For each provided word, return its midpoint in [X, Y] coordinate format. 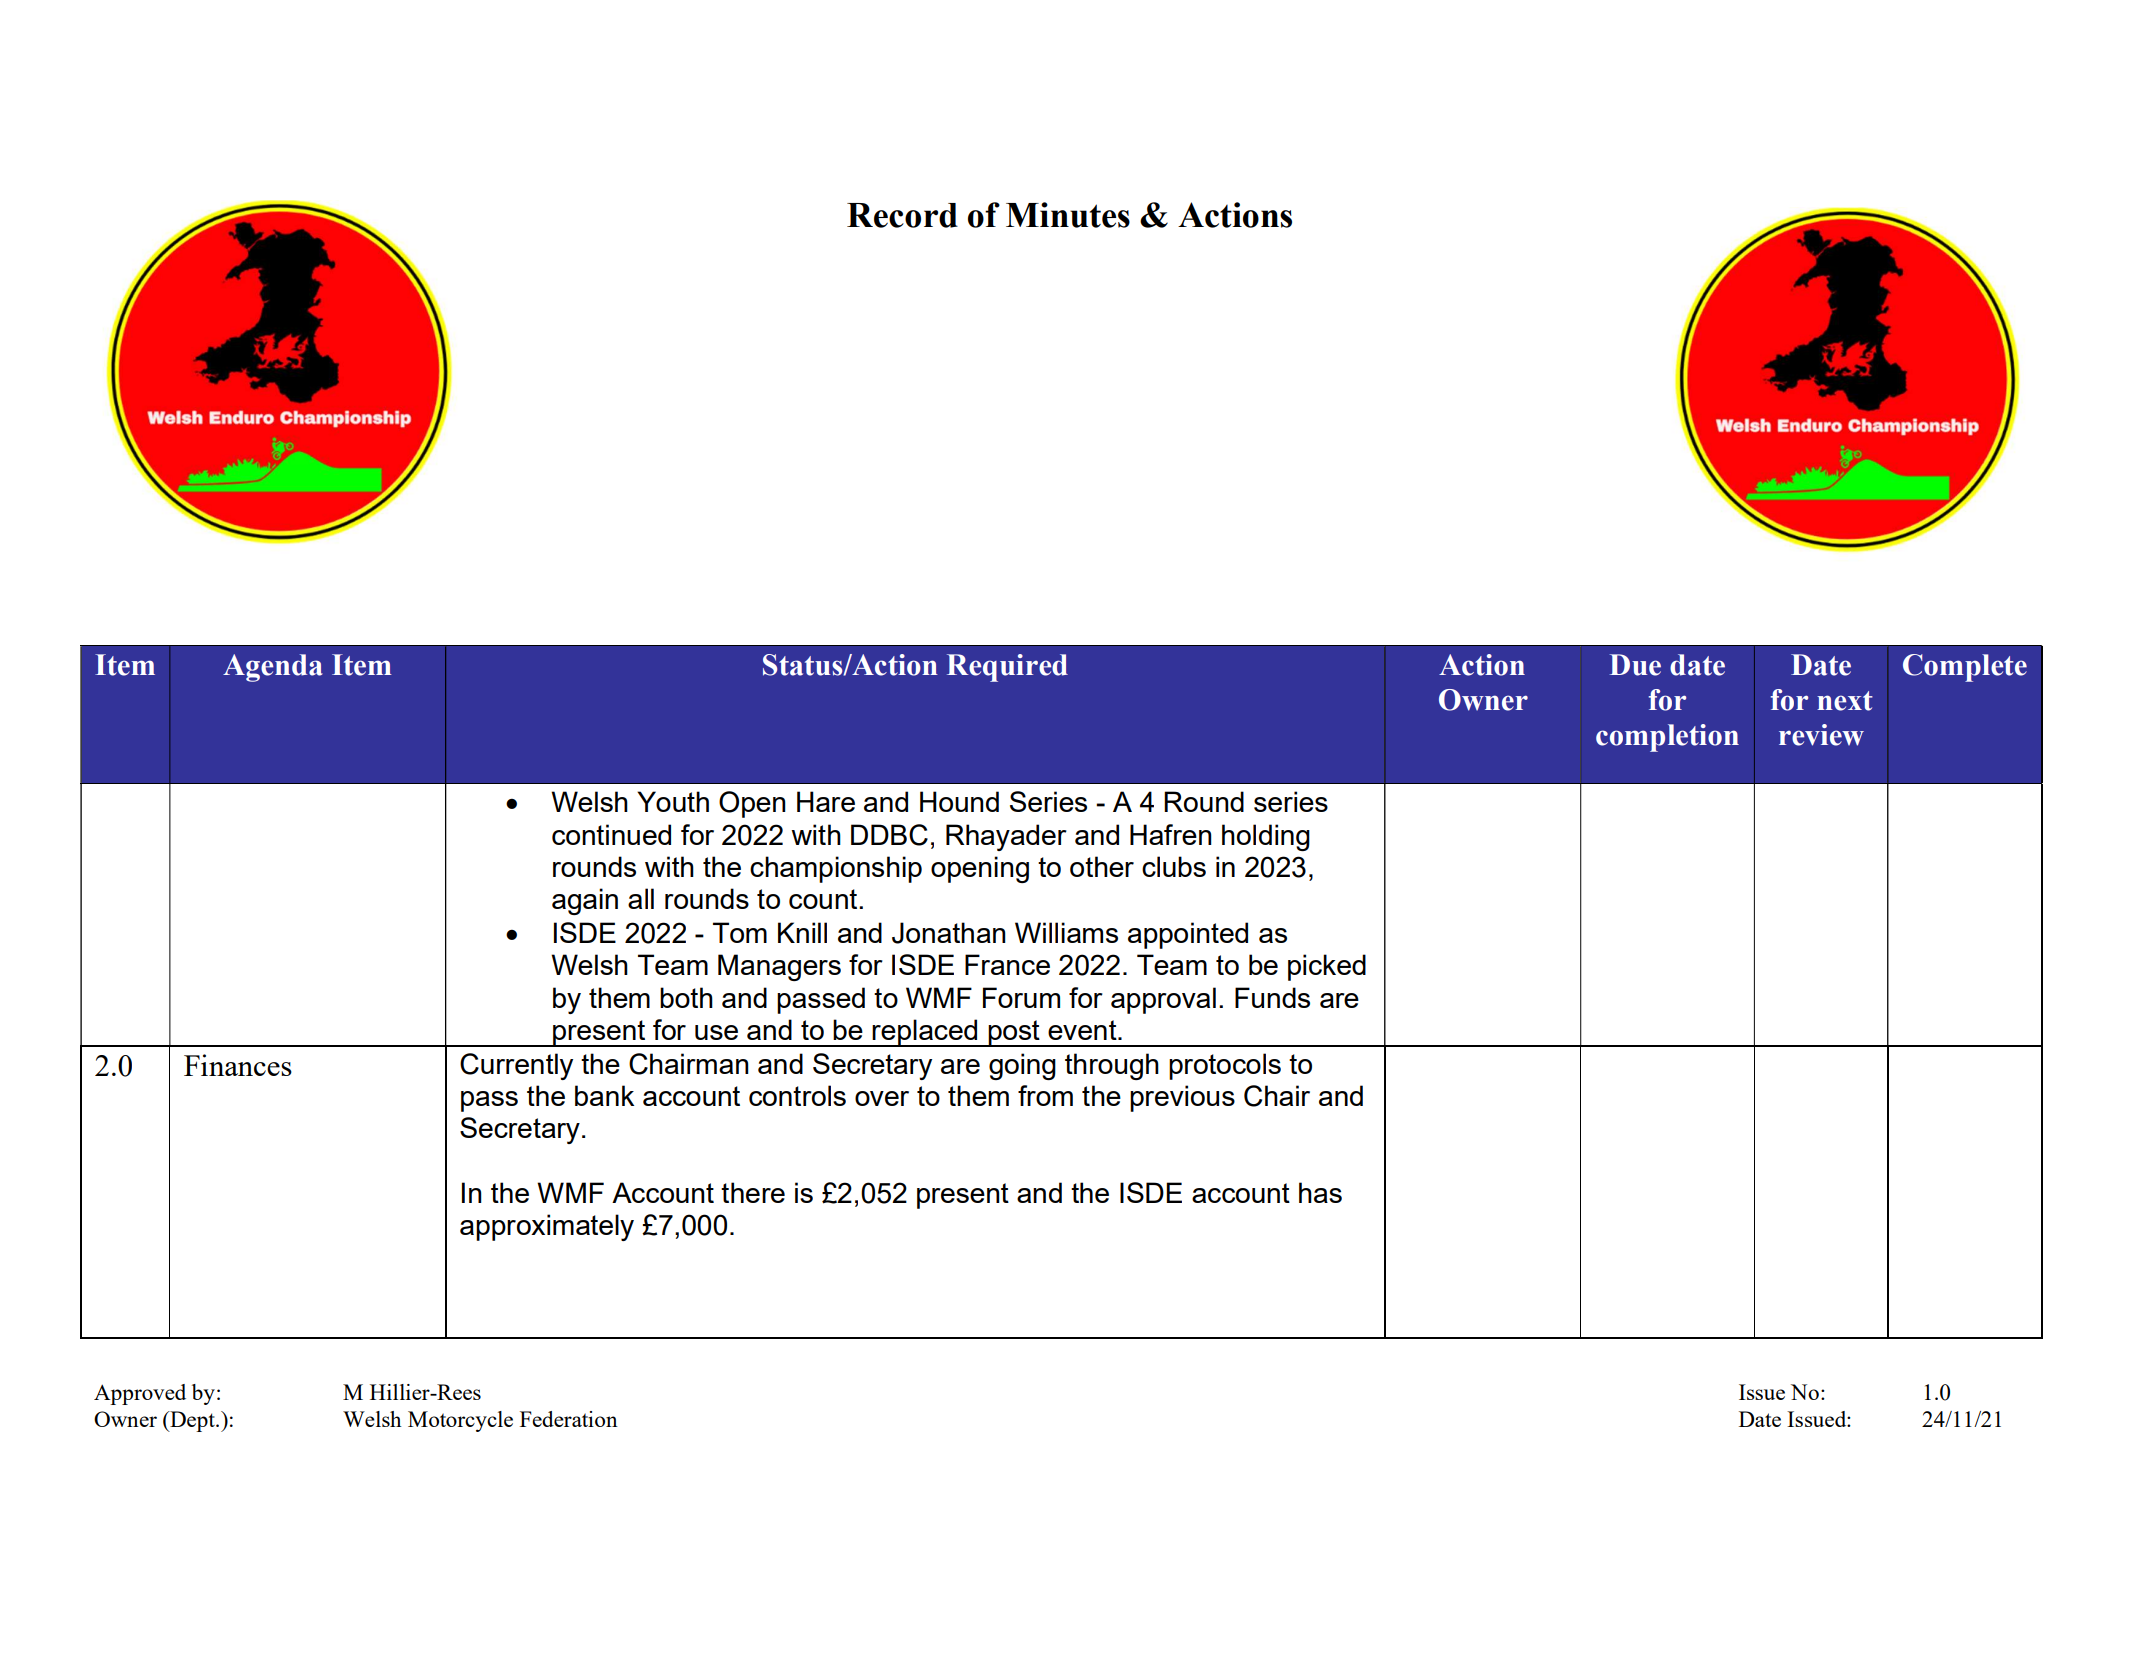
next [1845, 701]
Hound [959, 801]
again [585, 901]
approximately [547, 1227]
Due [1635, 665]
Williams [1066, 932]
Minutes [1068, 215]
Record [902, 215]
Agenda [273, 668]
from [1045, 1095]
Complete [1965, 668]
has [1320, 1192]
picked [1327, 967]
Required [1007, 668]
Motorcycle [460, 1421]
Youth [673, 801]
